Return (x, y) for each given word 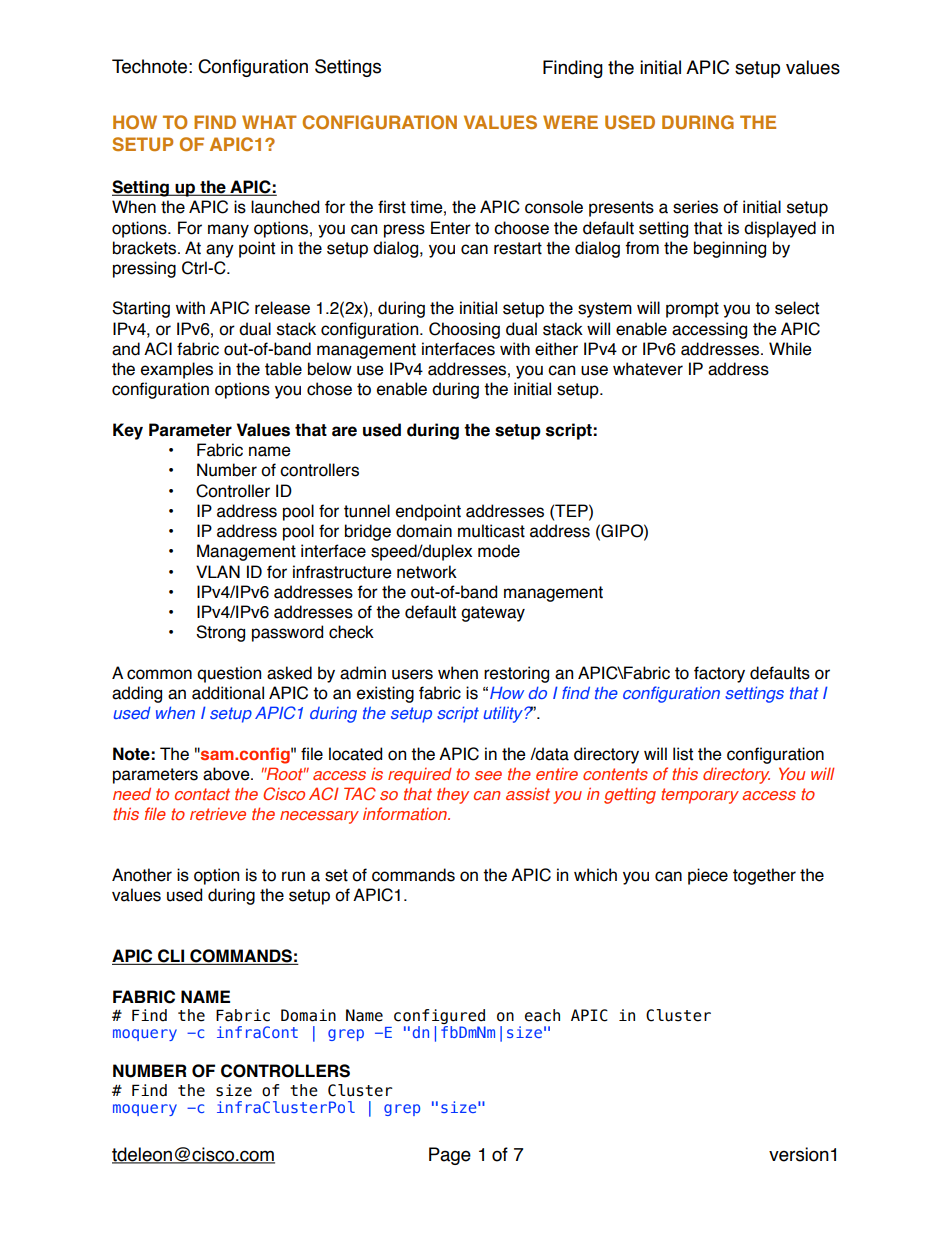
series (695, 207)
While (790, 349)
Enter (451, 228)
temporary (700, 796)
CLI (171, 957)
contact (202, 794)
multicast (491, 531)
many (228, 231)
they (453, 795)
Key (128, 431)
